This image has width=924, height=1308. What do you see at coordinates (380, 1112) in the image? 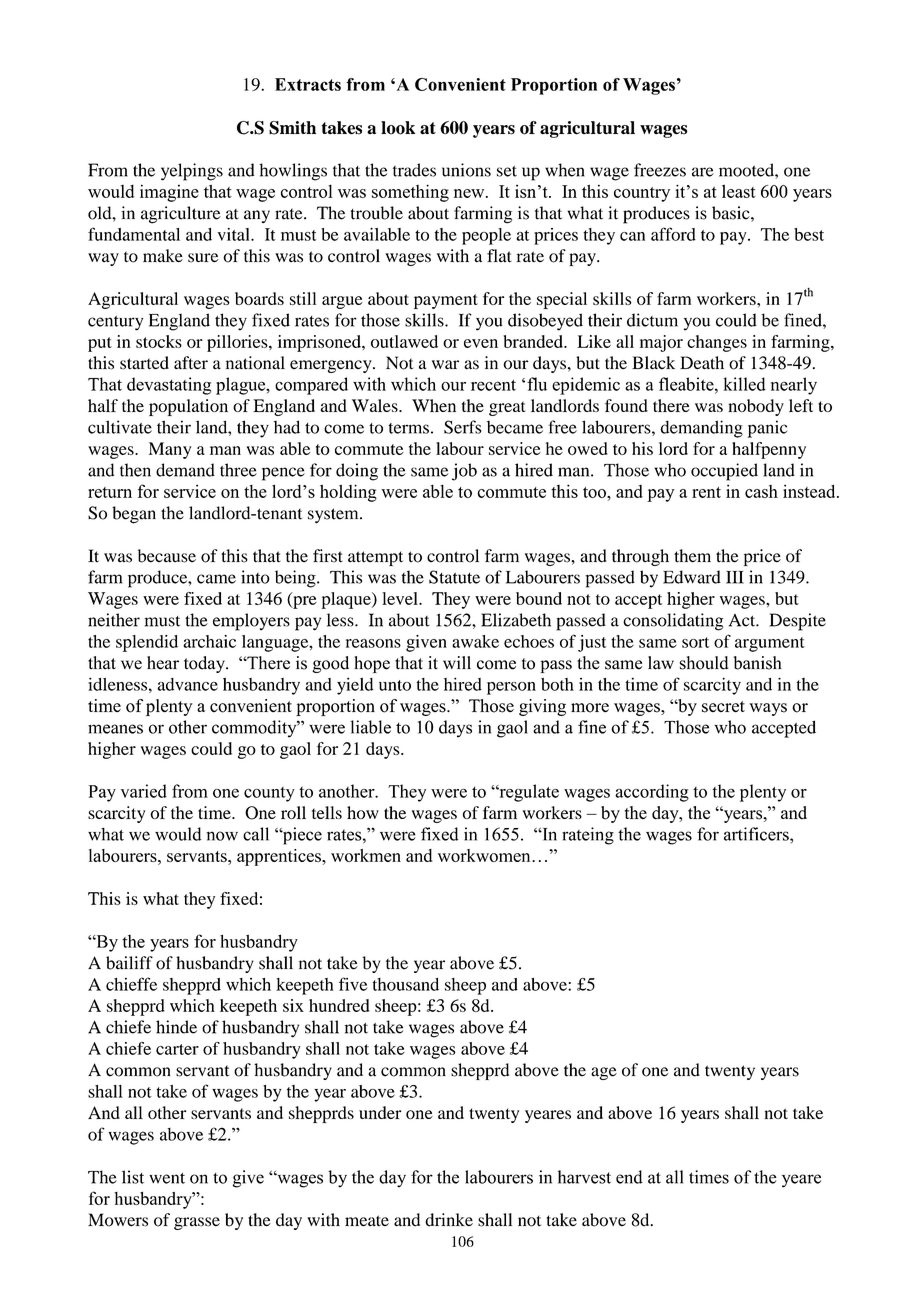
I see `under` at bounding box center [380, 1112].
